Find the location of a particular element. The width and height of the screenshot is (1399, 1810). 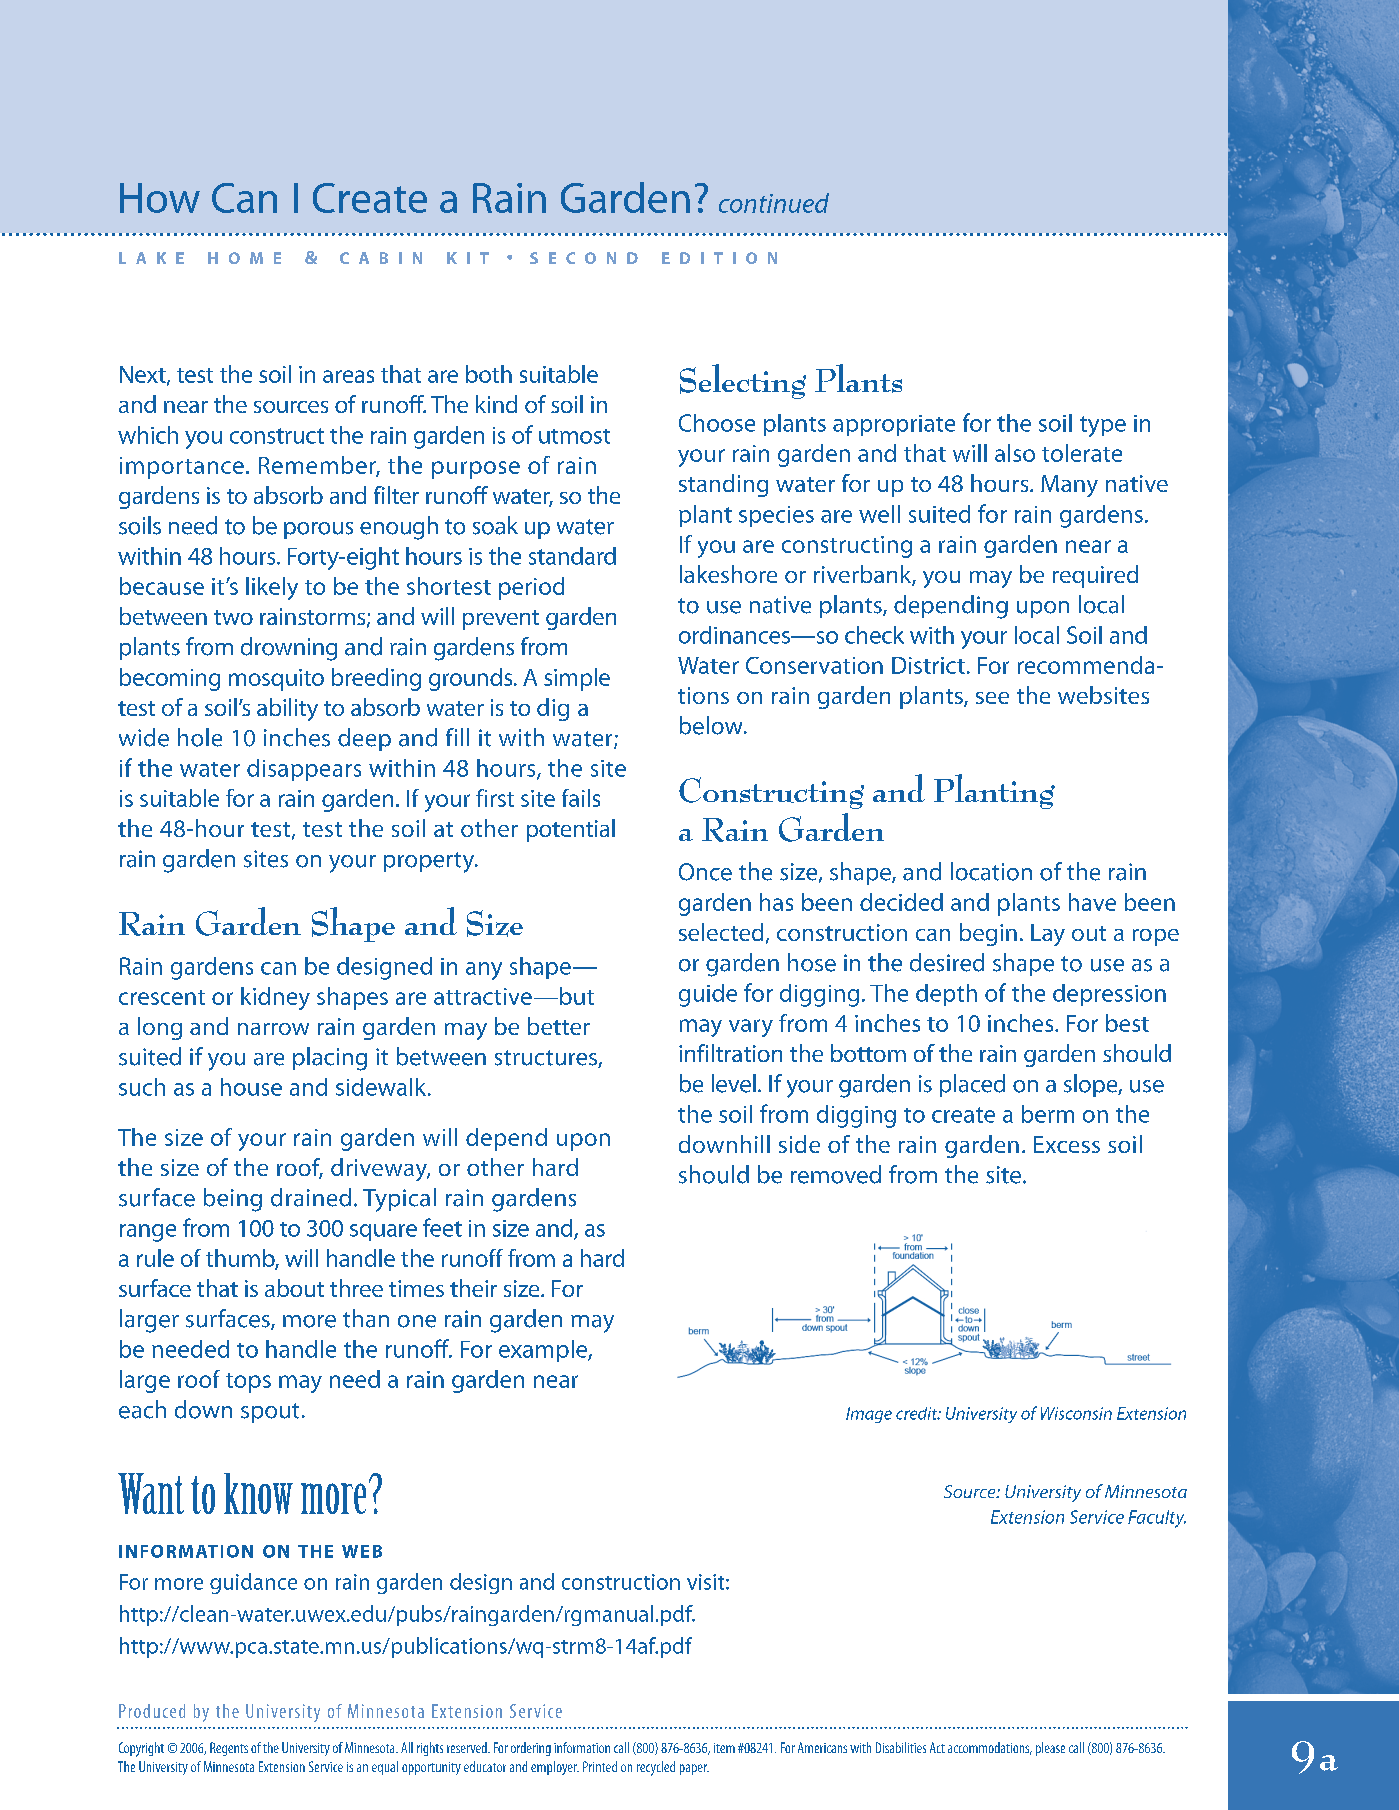

Excess is located at coordinates (1067, 1144).
